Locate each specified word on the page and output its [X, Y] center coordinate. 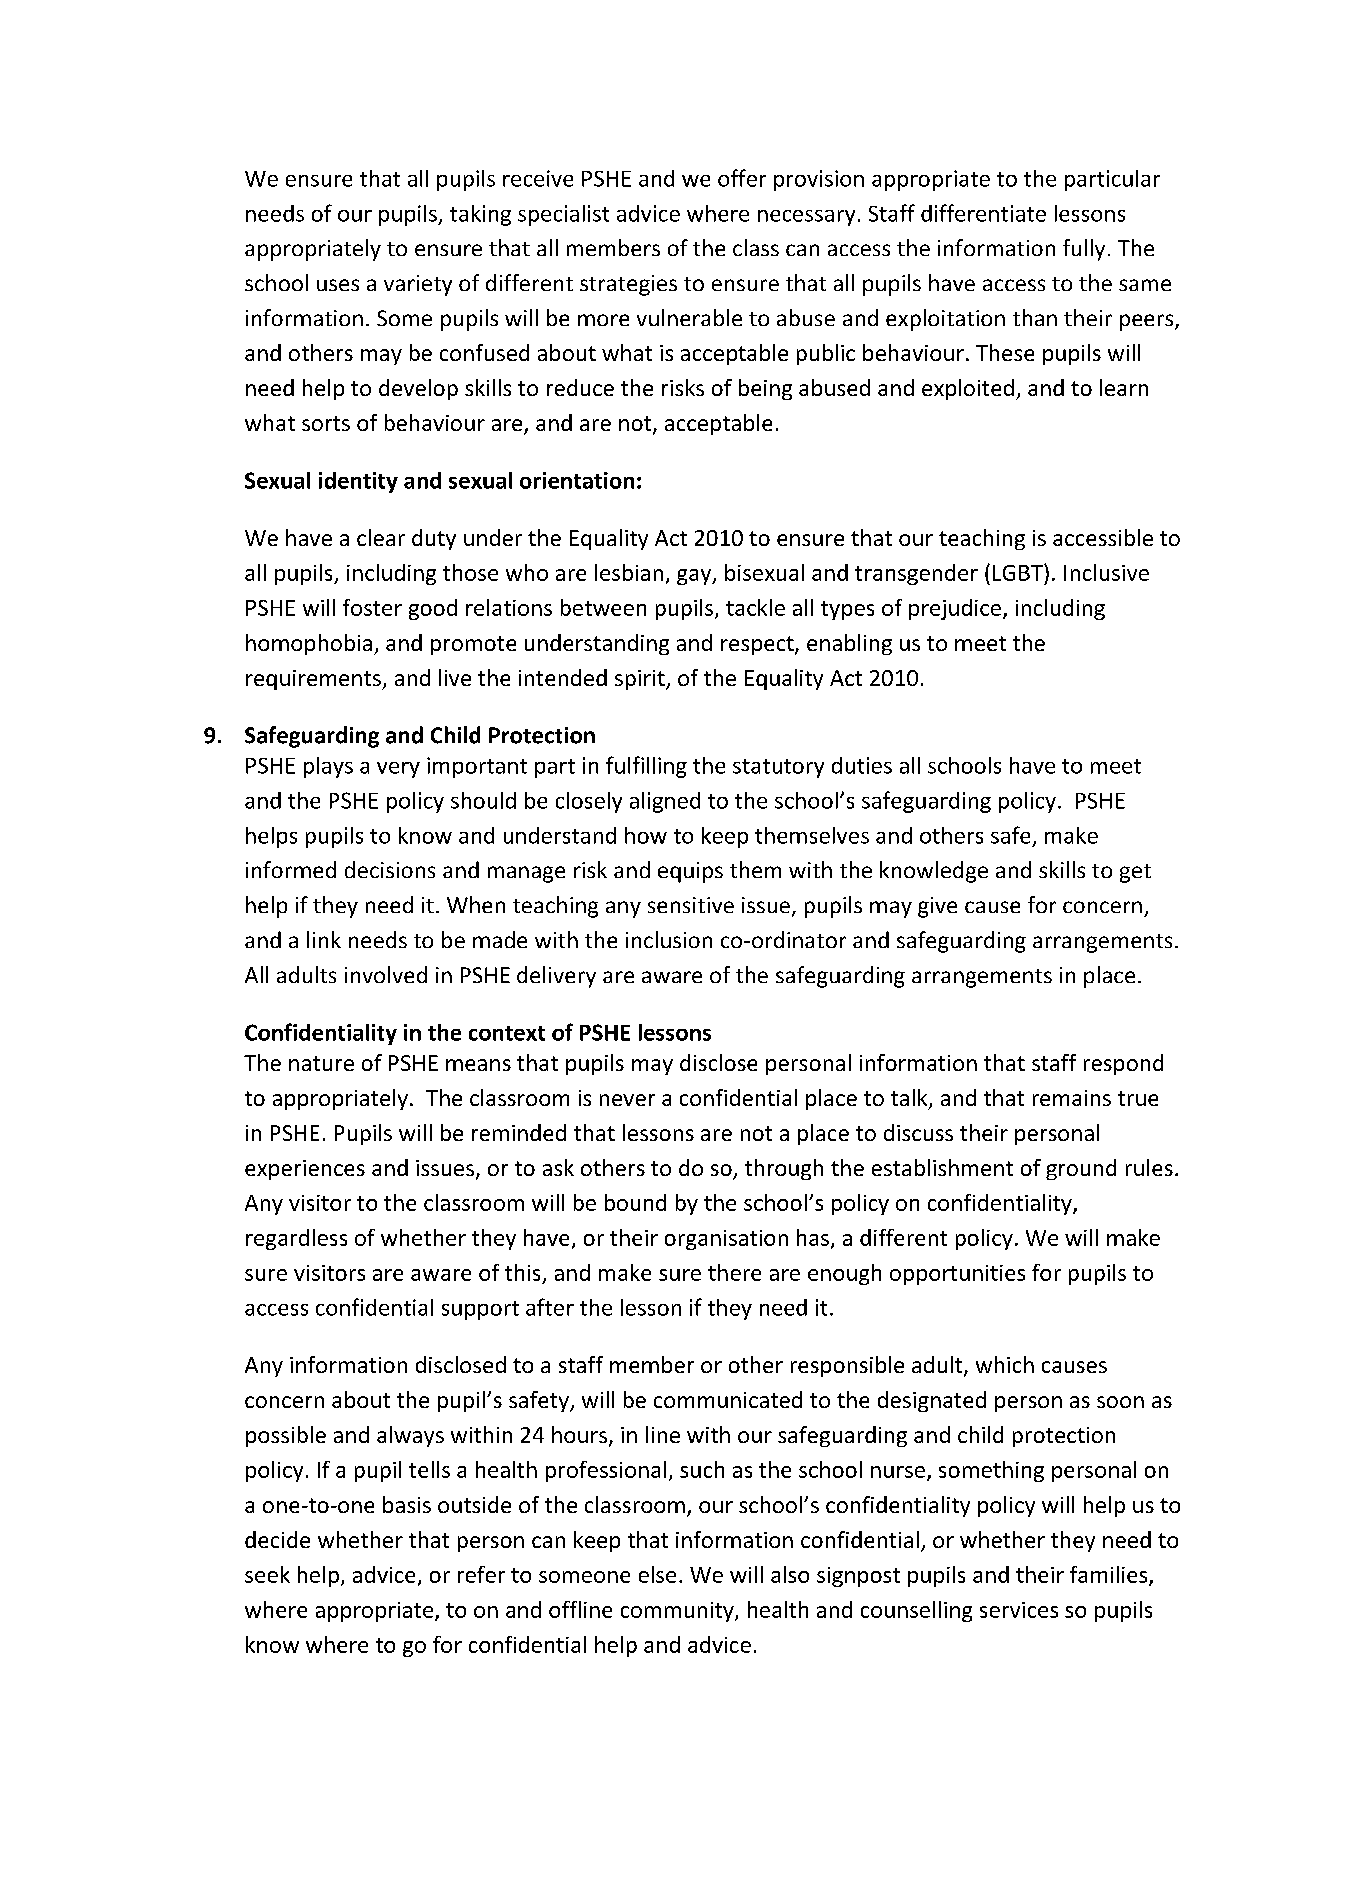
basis [407, 1504]
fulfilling [646, 767]
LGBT [1019, 572]
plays [328, 767]
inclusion [669, 939]
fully [1084, 250]
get [1135, 873]
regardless [296, 1239]
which [1005, 1364]
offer [742, 178]
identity [358, 482]
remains [1072, 1098]
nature [321, 1063]
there [734, 1272]
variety [418, 285]
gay [695, 577]
